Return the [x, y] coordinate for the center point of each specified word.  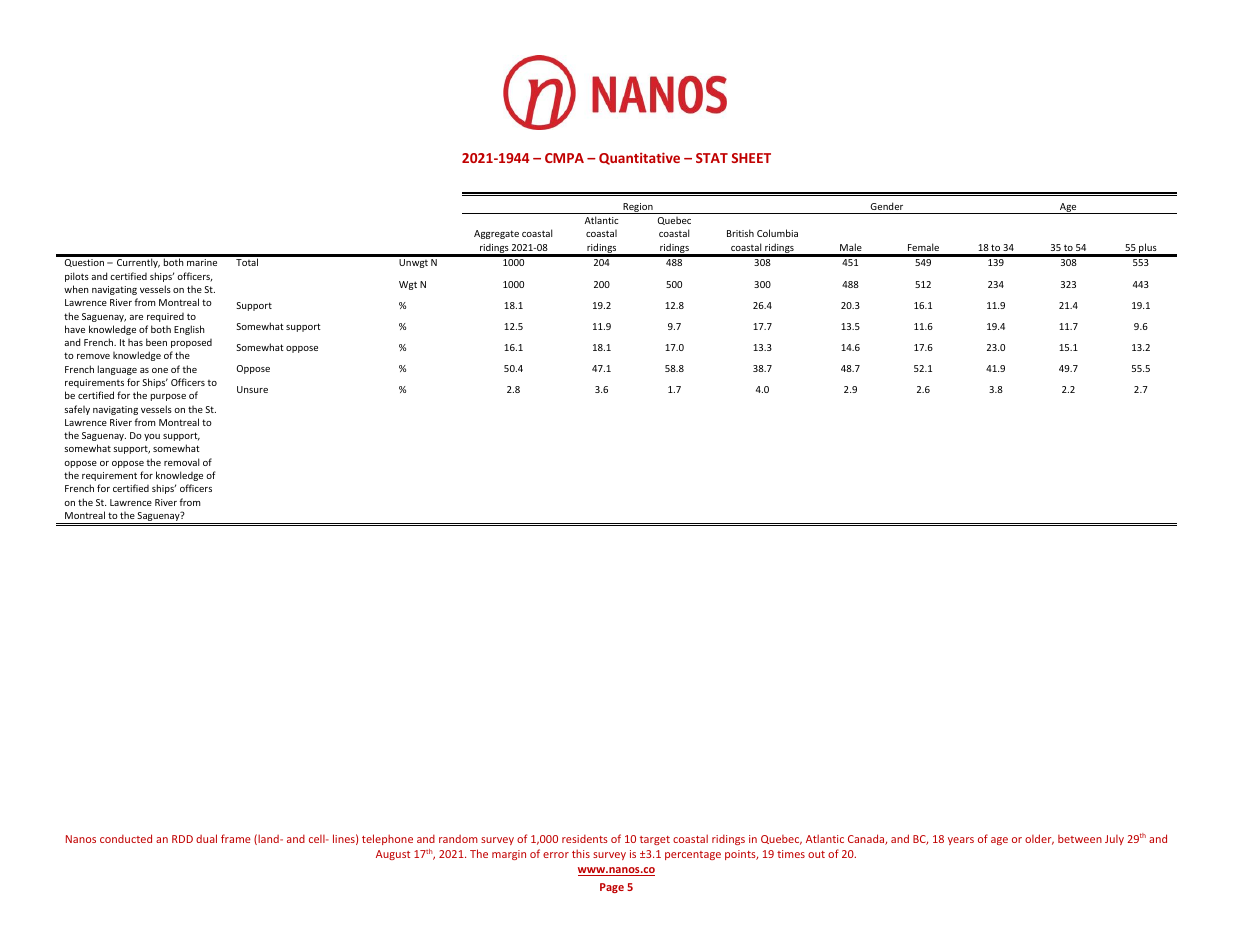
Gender [886, 206]
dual [206, 838]
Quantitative [639, 158]
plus [1148, 249]
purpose [168, 397]
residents [585, 838]
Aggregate [496, 234]
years [961, 841]
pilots [77, 277]
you [152, 437]
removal [181, 462]
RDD [182, 839]
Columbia [777, 233]
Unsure [252, 389]
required [165, 317]
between [1080, 839]
